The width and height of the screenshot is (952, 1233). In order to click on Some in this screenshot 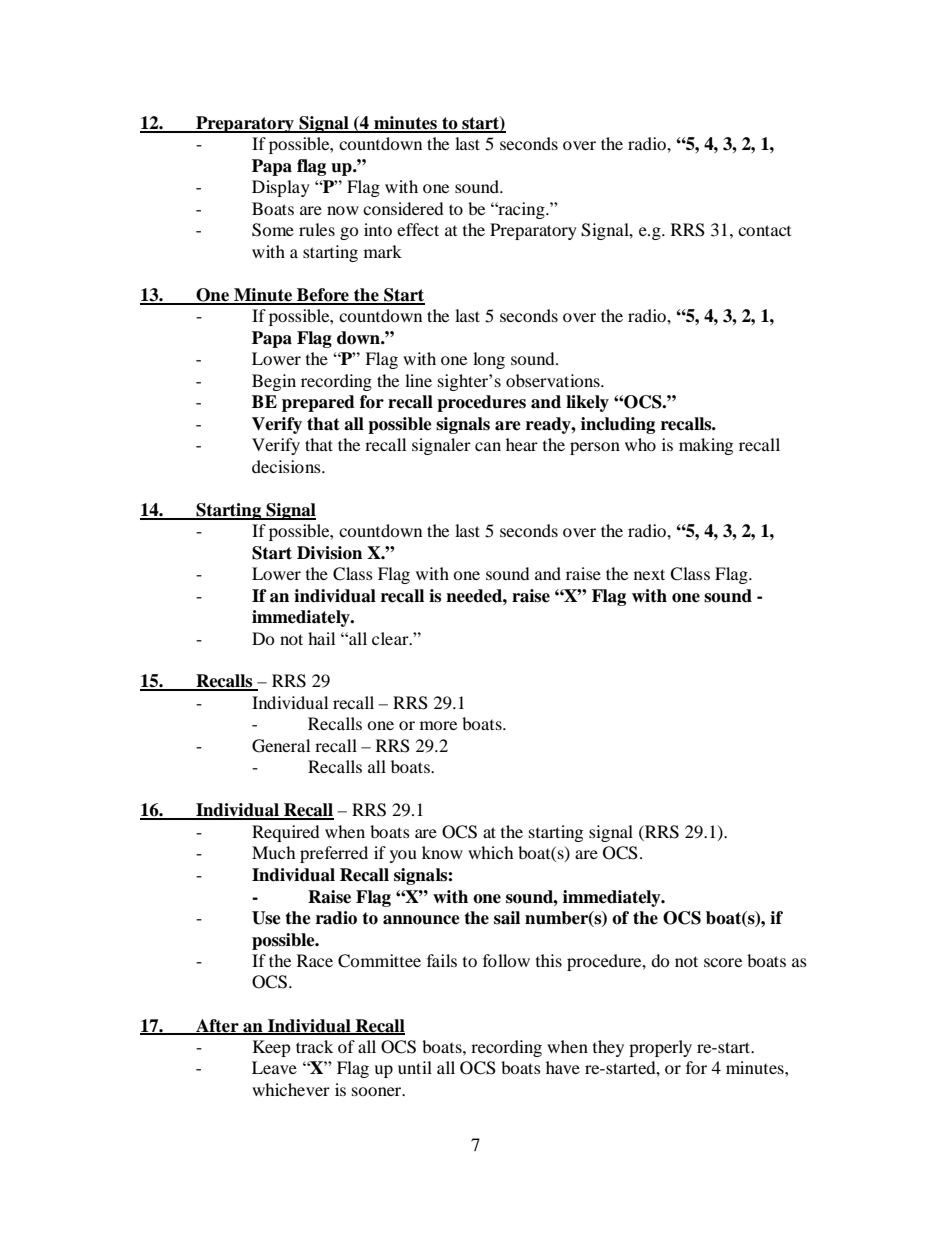, I will do `click(273, 230)`.
